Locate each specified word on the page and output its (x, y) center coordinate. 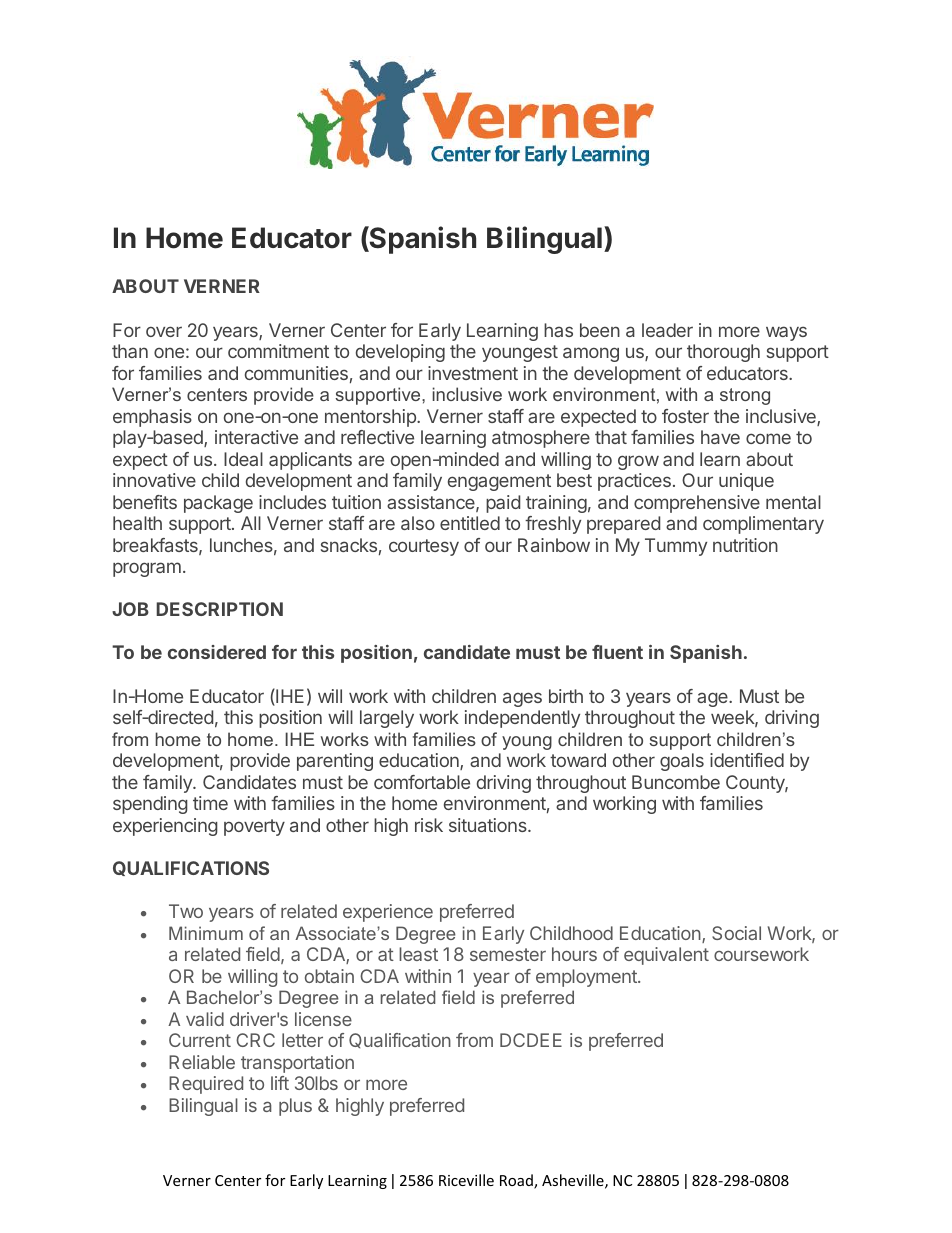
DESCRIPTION (219, 609)
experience (388, 913)
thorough (723, 353)
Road (517, 1181)
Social (736, 933)
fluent (617, 652)
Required (206, 1085)
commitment (278, 351)
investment (473, 373)
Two (186, 911)
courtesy (424, 547)
